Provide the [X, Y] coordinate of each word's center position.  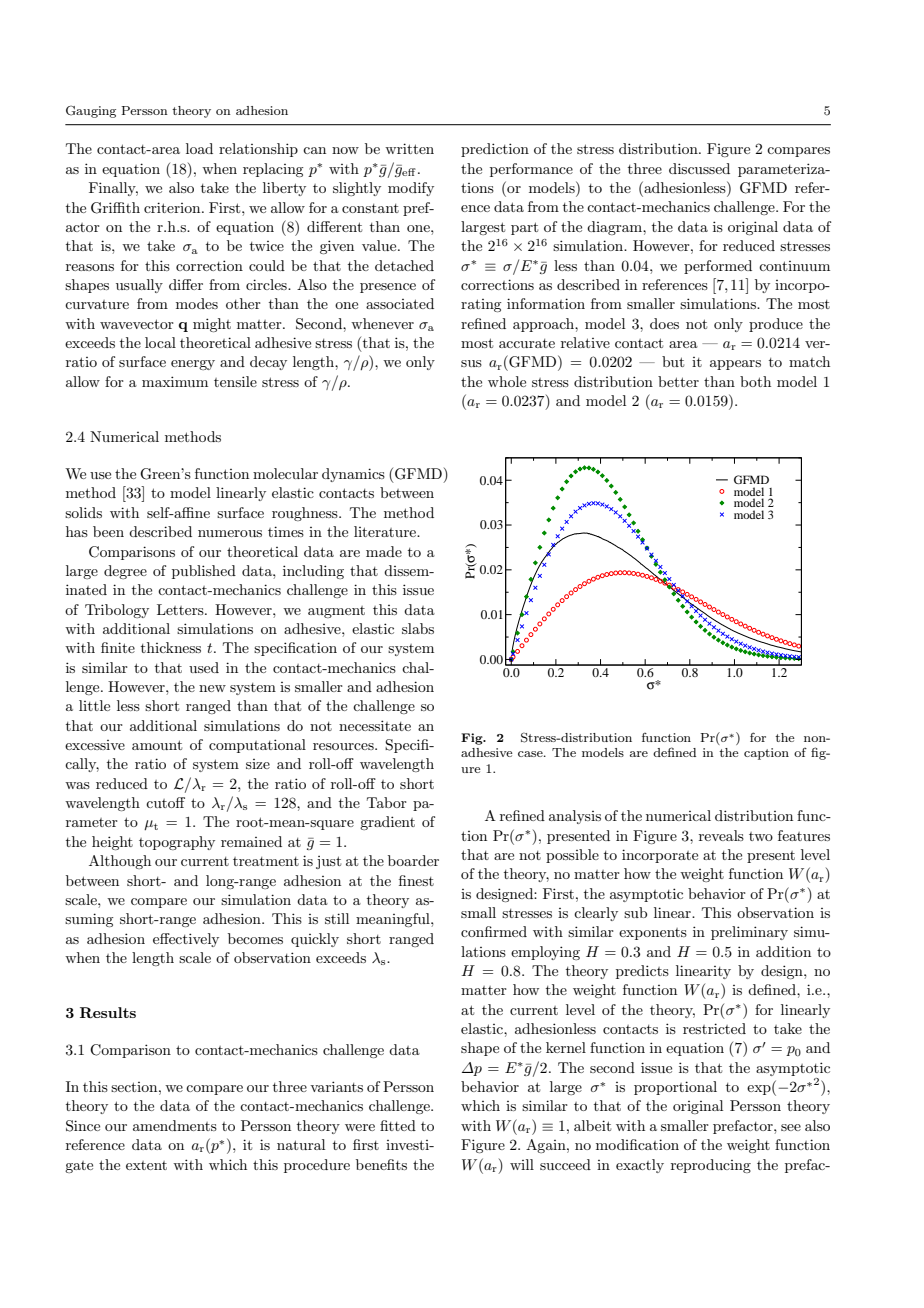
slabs [418, 628]
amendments [175, 1125]
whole [507, 381]
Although [120, 862]
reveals [721, 835]
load [199, 148]
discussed [699, 168]
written [409, 148]
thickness [171, 647]
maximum [175, 381]
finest [416, 880]
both [755, 381]
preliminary [749, 933]
